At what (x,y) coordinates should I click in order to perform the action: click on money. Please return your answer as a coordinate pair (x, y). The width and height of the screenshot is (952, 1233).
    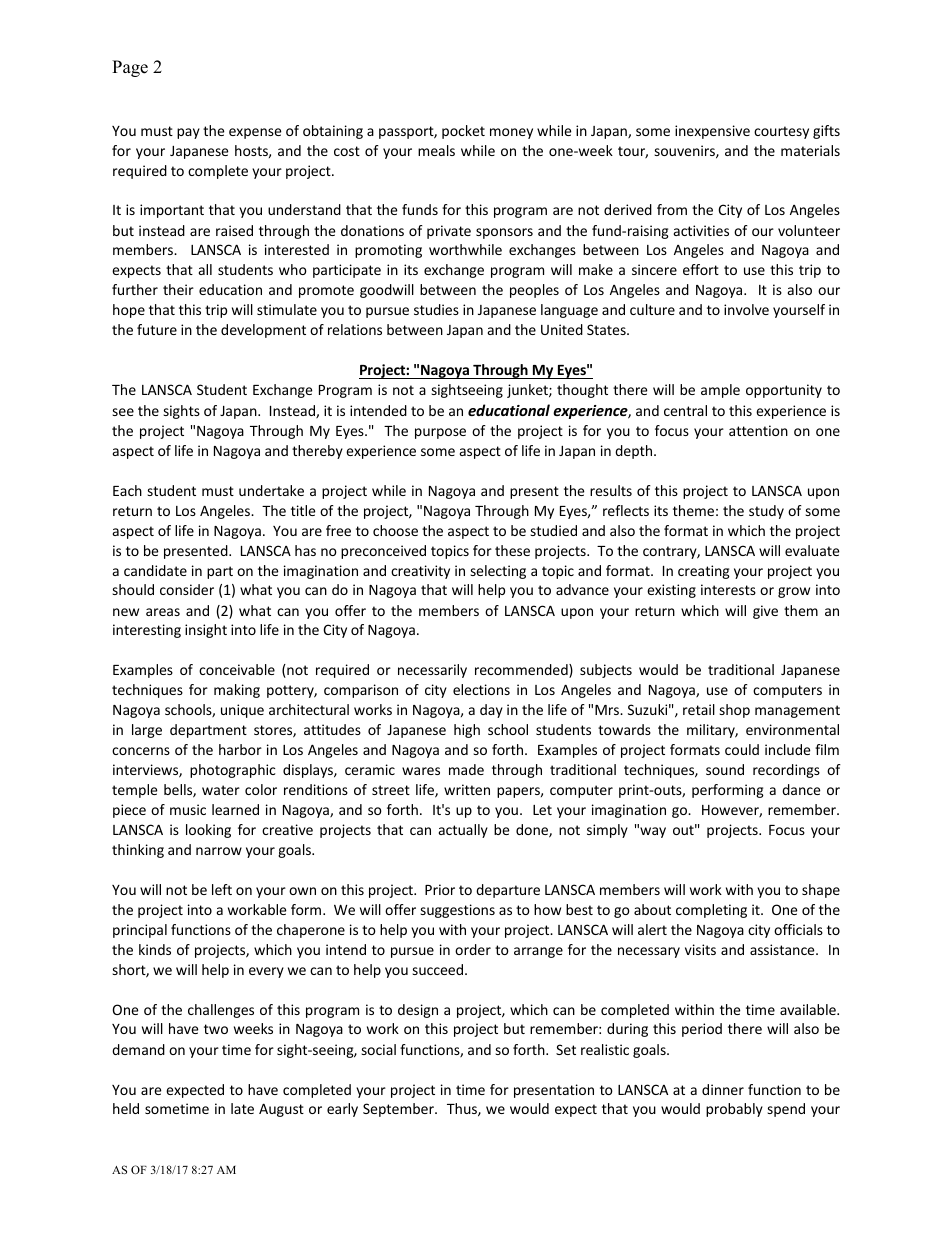
    Looking at the image, I should click on (511, 133).
